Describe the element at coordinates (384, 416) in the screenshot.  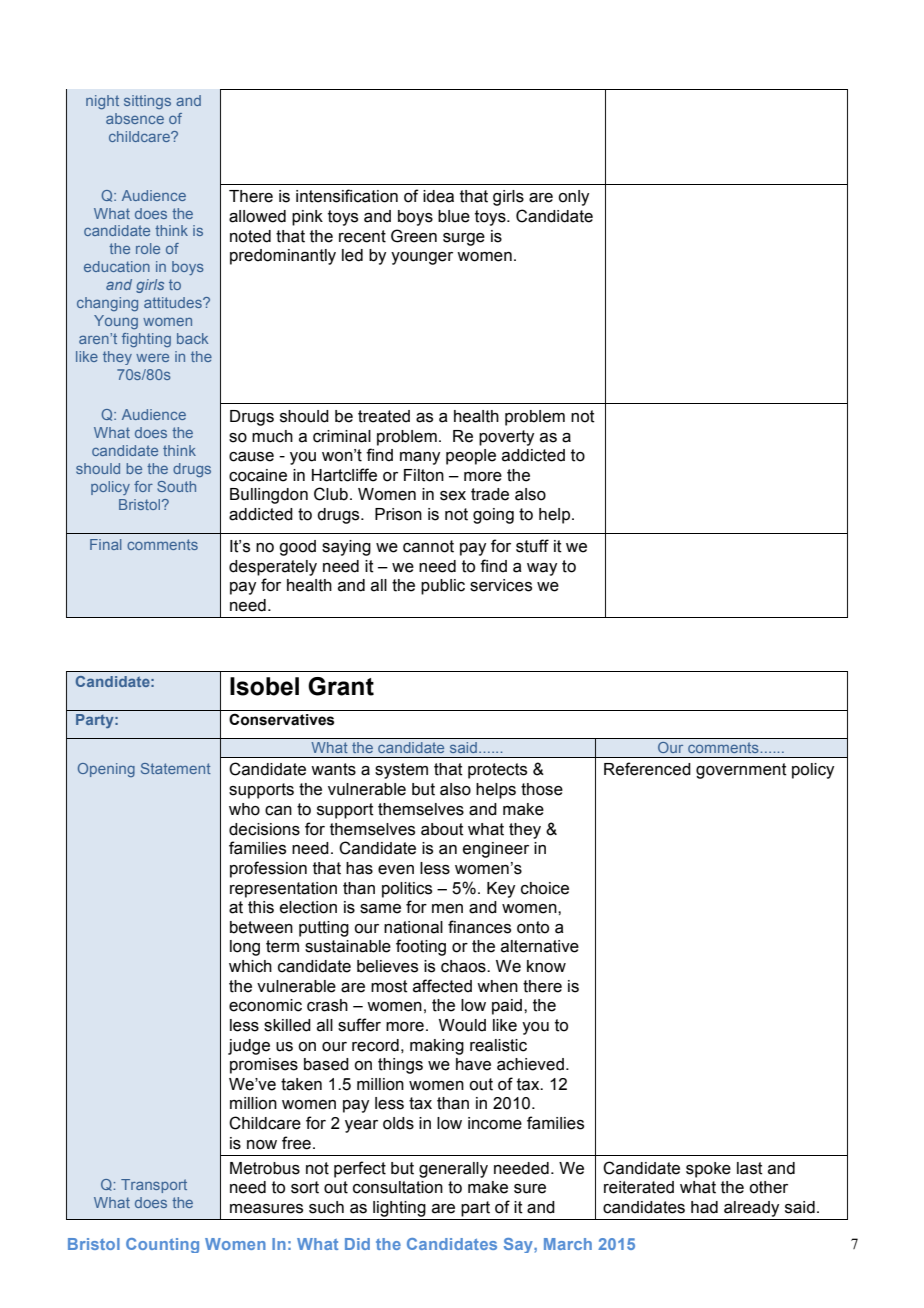
I see `treated` at that location.
